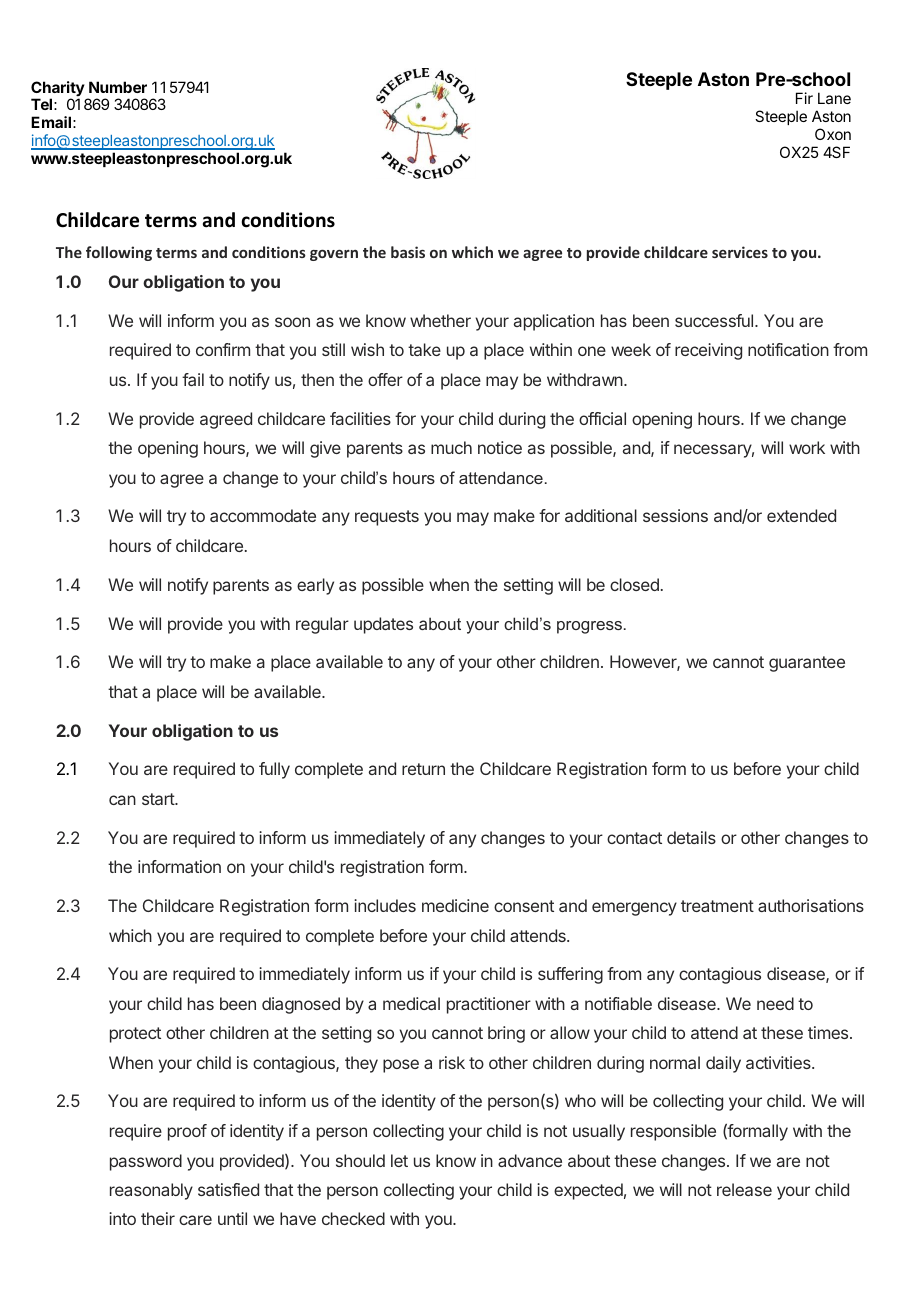 This image has height=1308, width=924. Describe the element at coordinates (530, 1160) in the image. I see `advance` at that location.
